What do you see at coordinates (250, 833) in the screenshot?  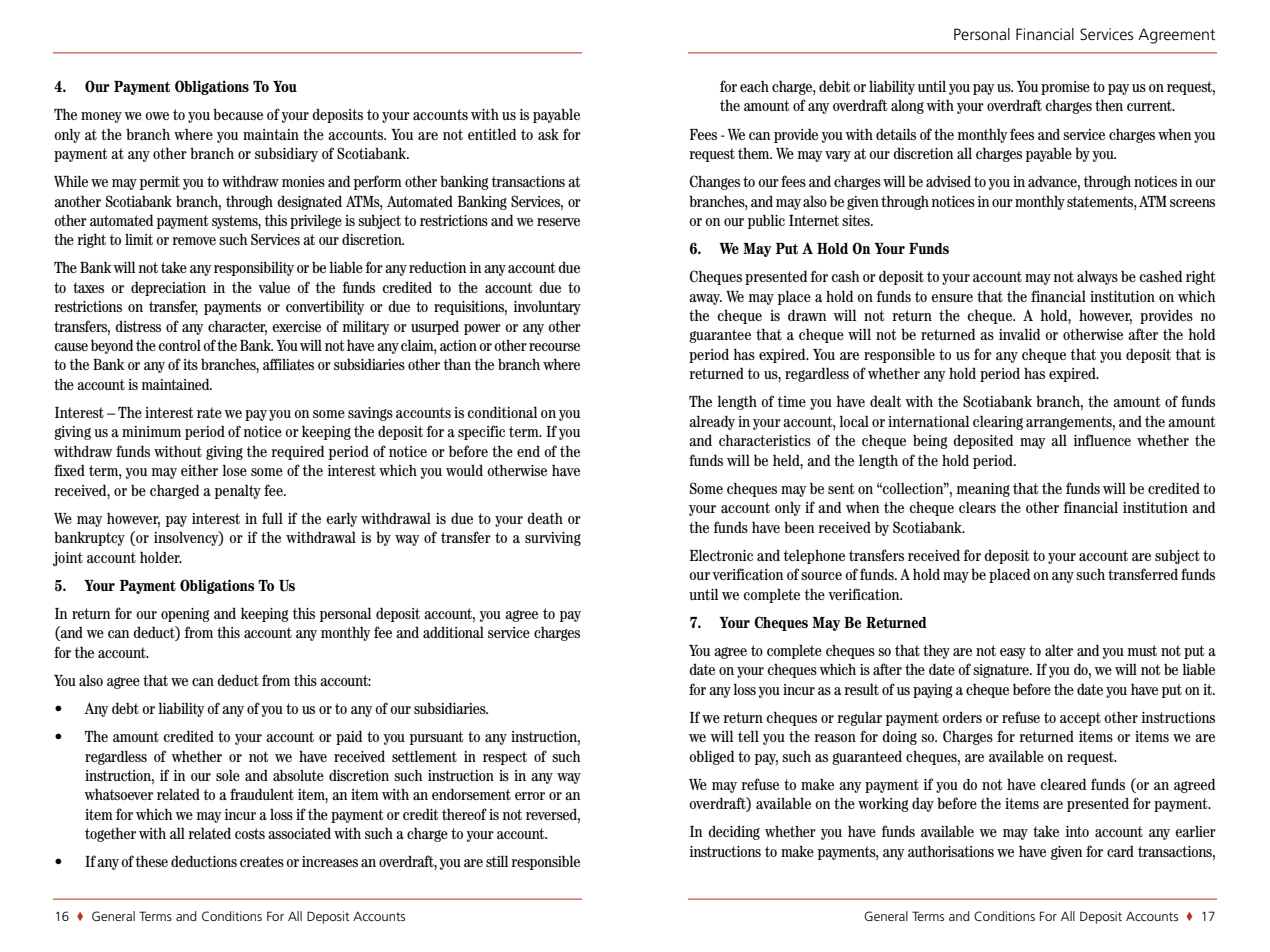 I see `costs` at bounding box center [250, 833].
